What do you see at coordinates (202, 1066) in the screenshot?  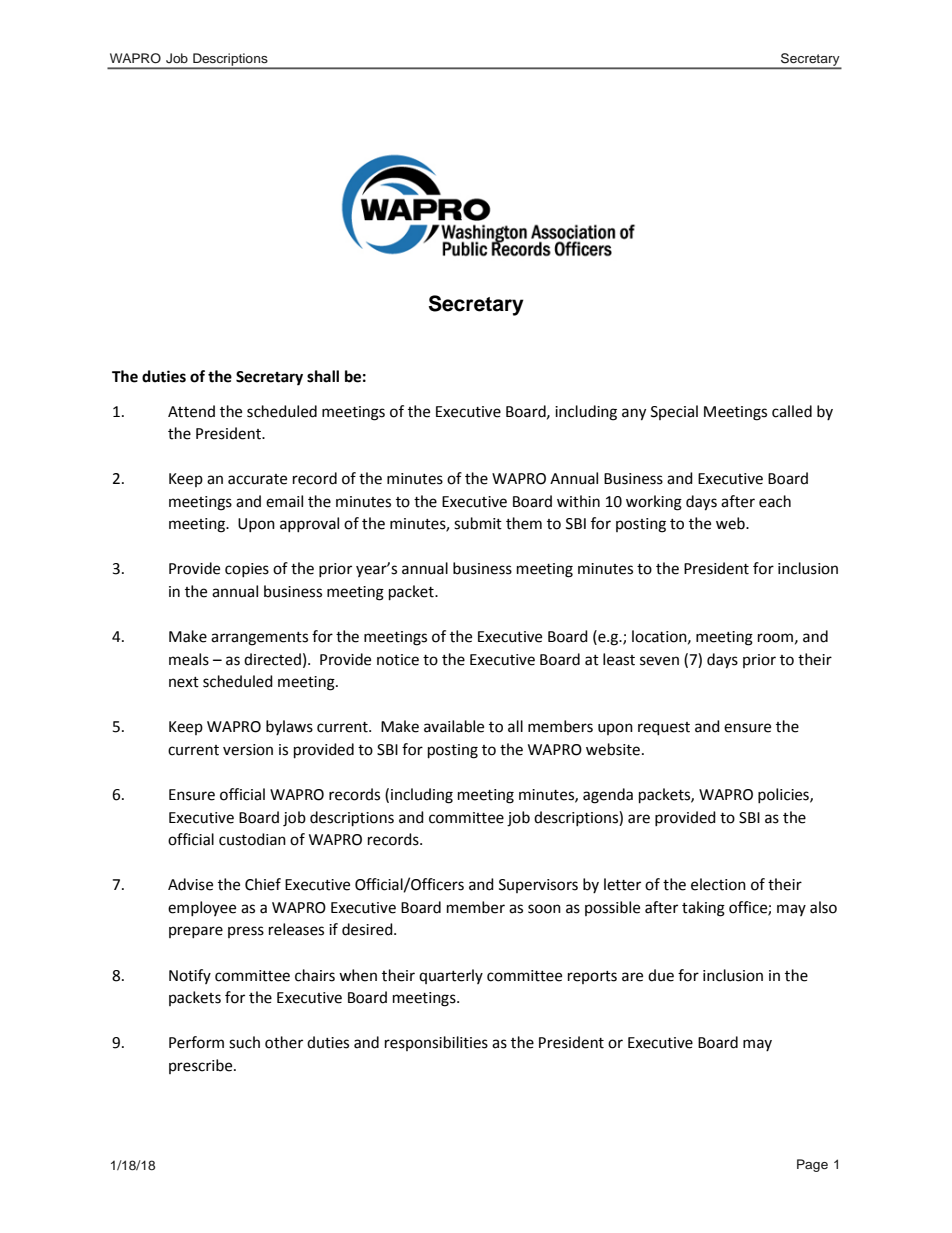 I see `prescribe` at bounding box center [202, 1066].
